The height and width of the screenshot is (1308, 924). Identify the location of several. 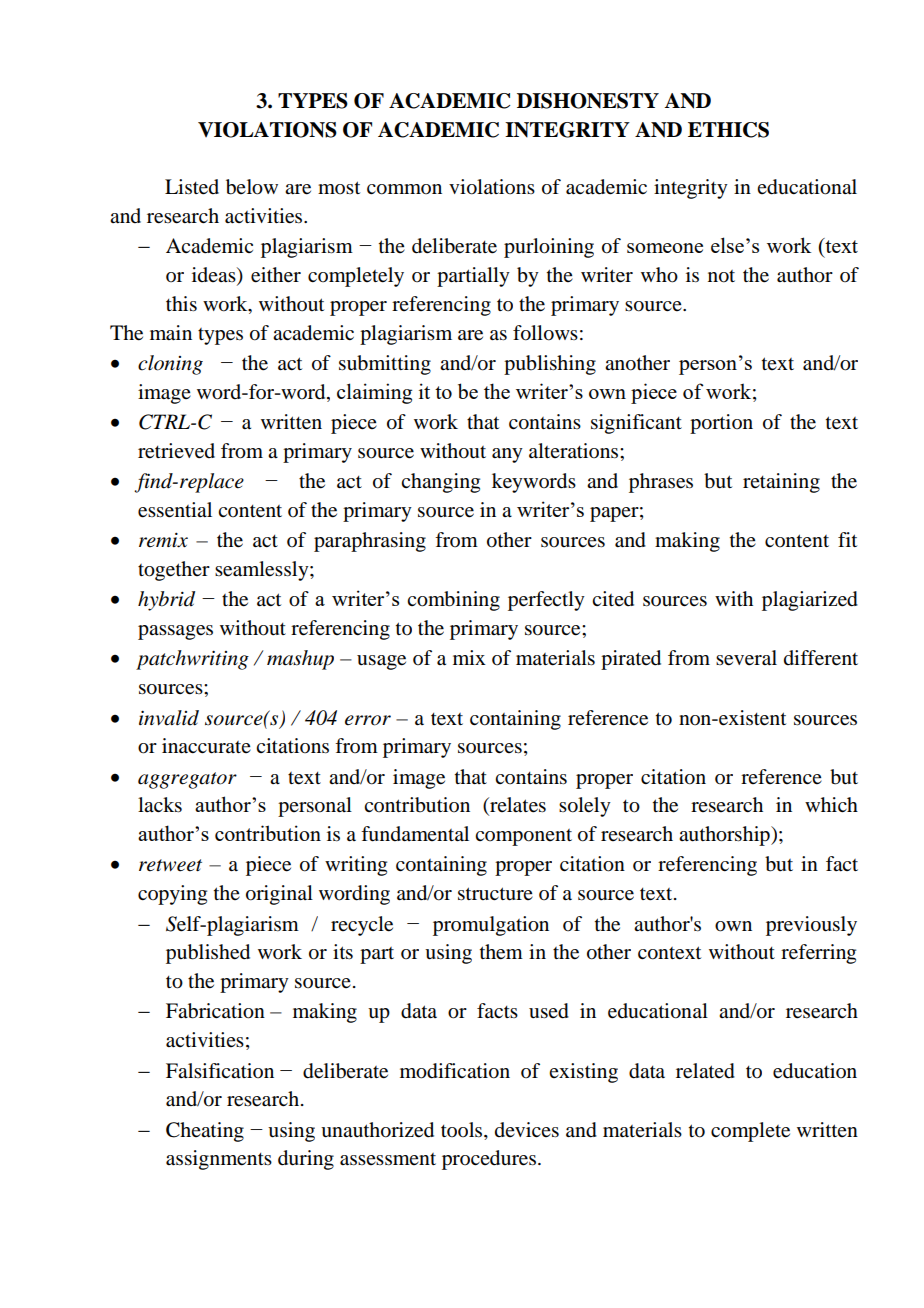
(746, 658).
